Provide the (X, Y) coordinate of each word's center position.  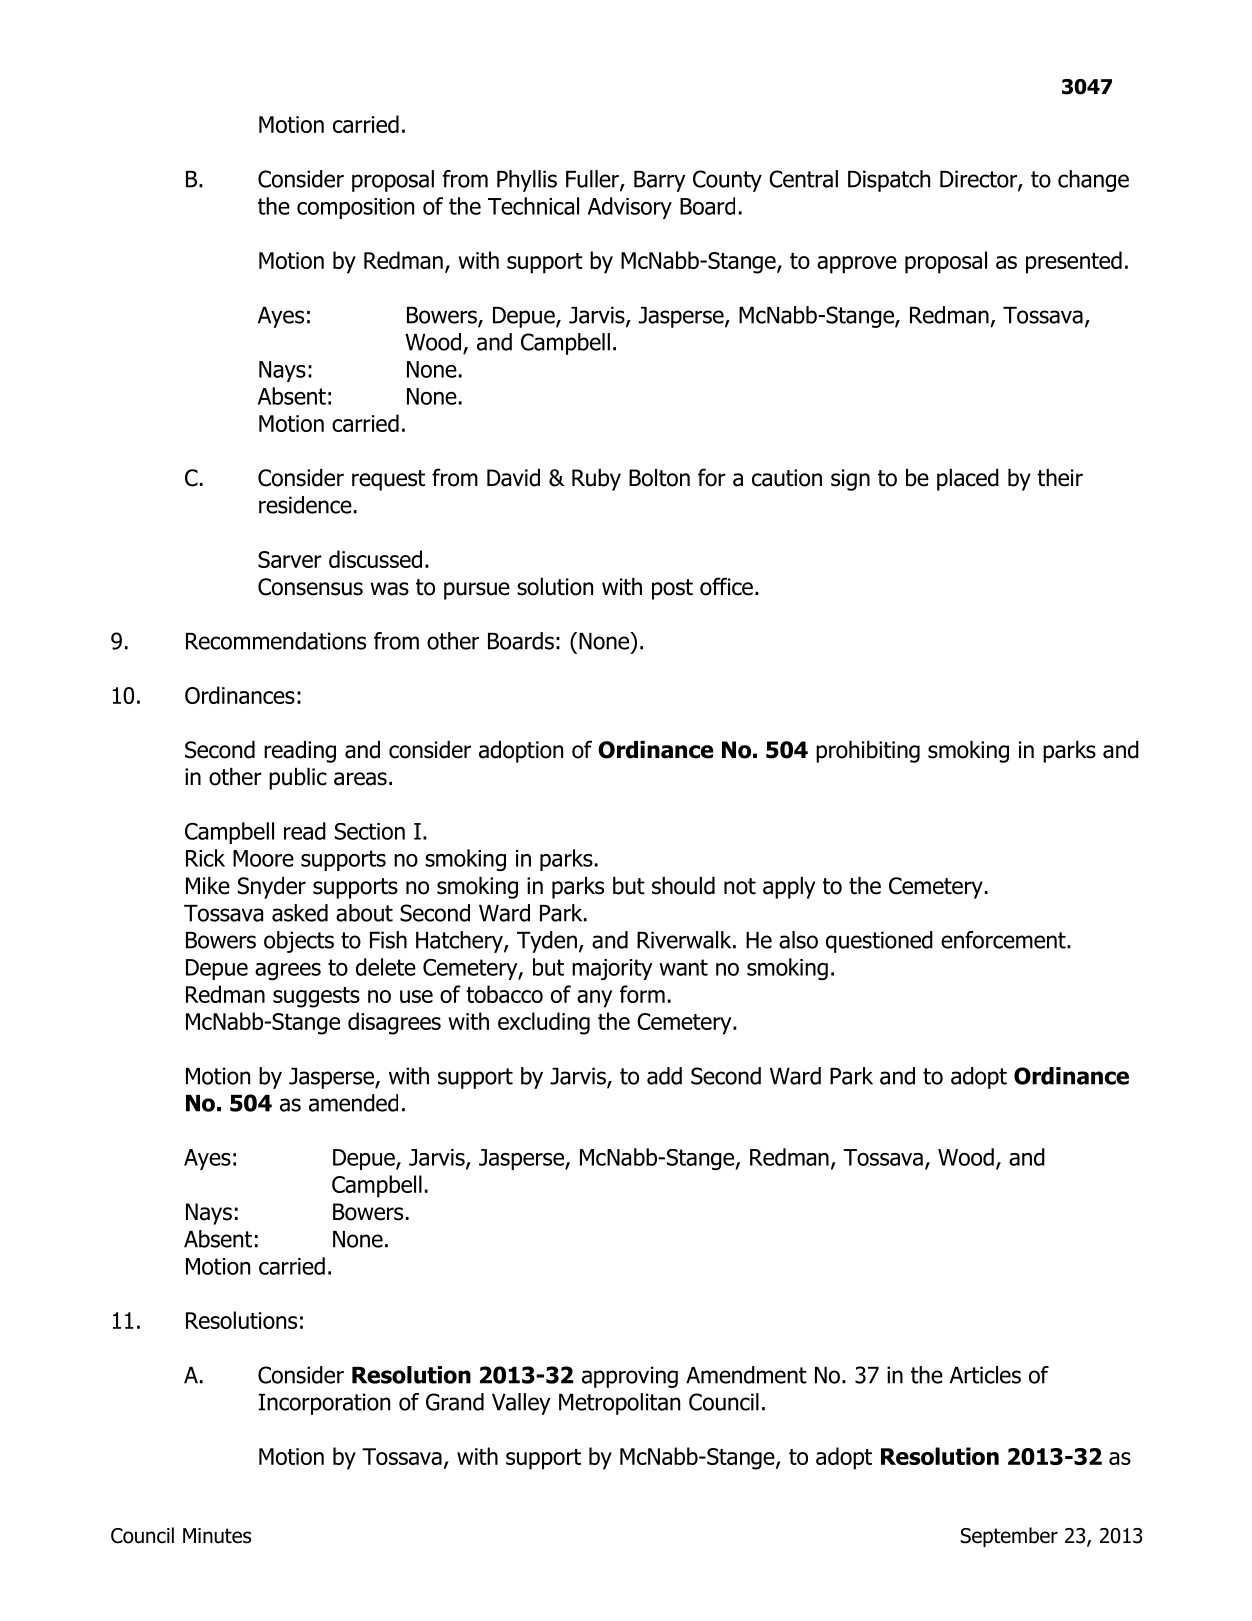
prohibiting (868, 752)
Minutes (217, 1536)
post (672, 589)
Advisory (630, 208)
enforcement (1004, 940)
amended (353, 1103)
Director (979, 180)
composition (355, 208)
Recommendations (276, 641)
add (664, 1076)
